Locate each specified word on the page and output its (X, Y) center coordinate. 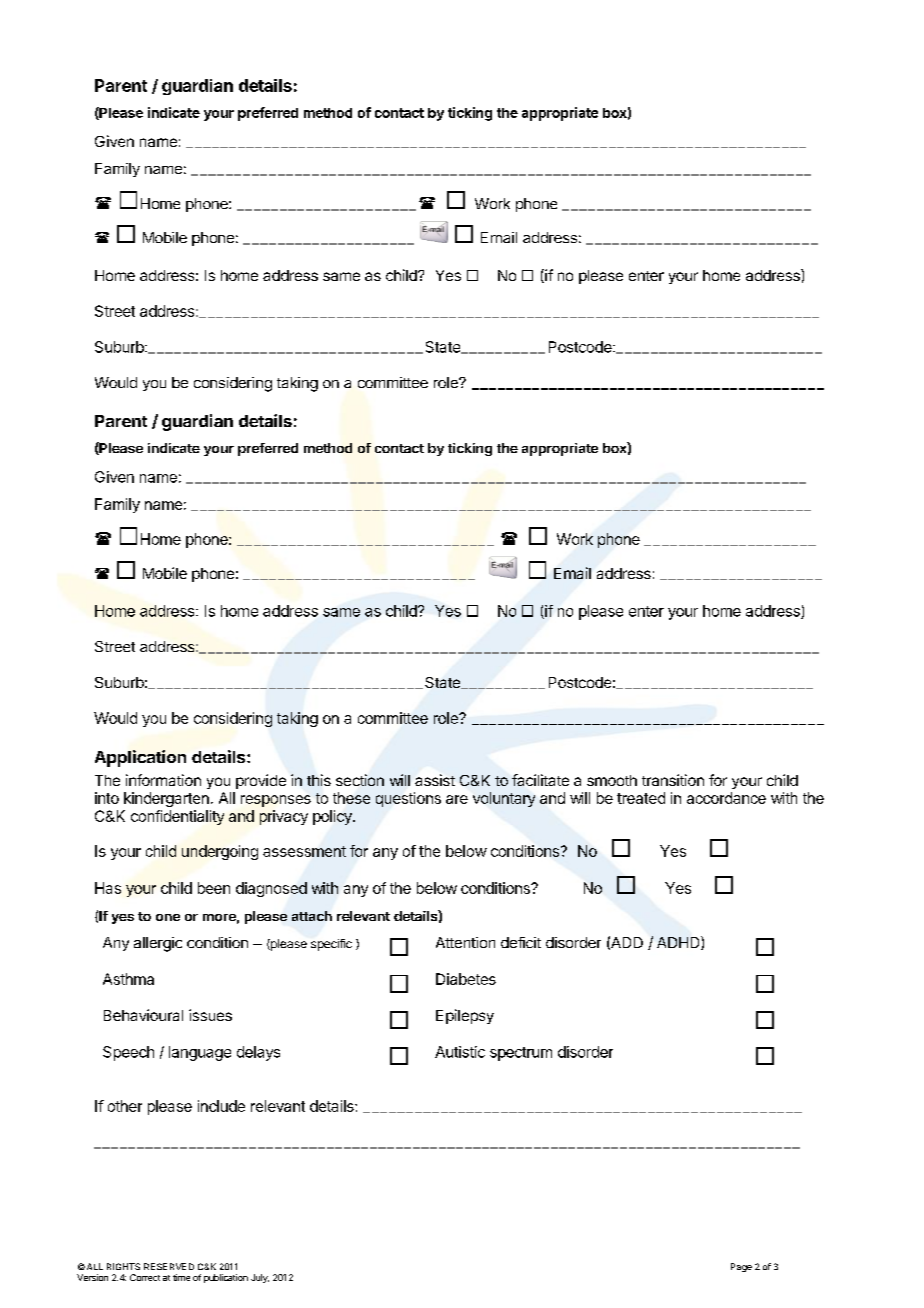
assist (435, 780)
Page (741, 1267)
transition (673, 780)
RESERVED (169, 1266)
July (260, 1278)
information (163, 780)
